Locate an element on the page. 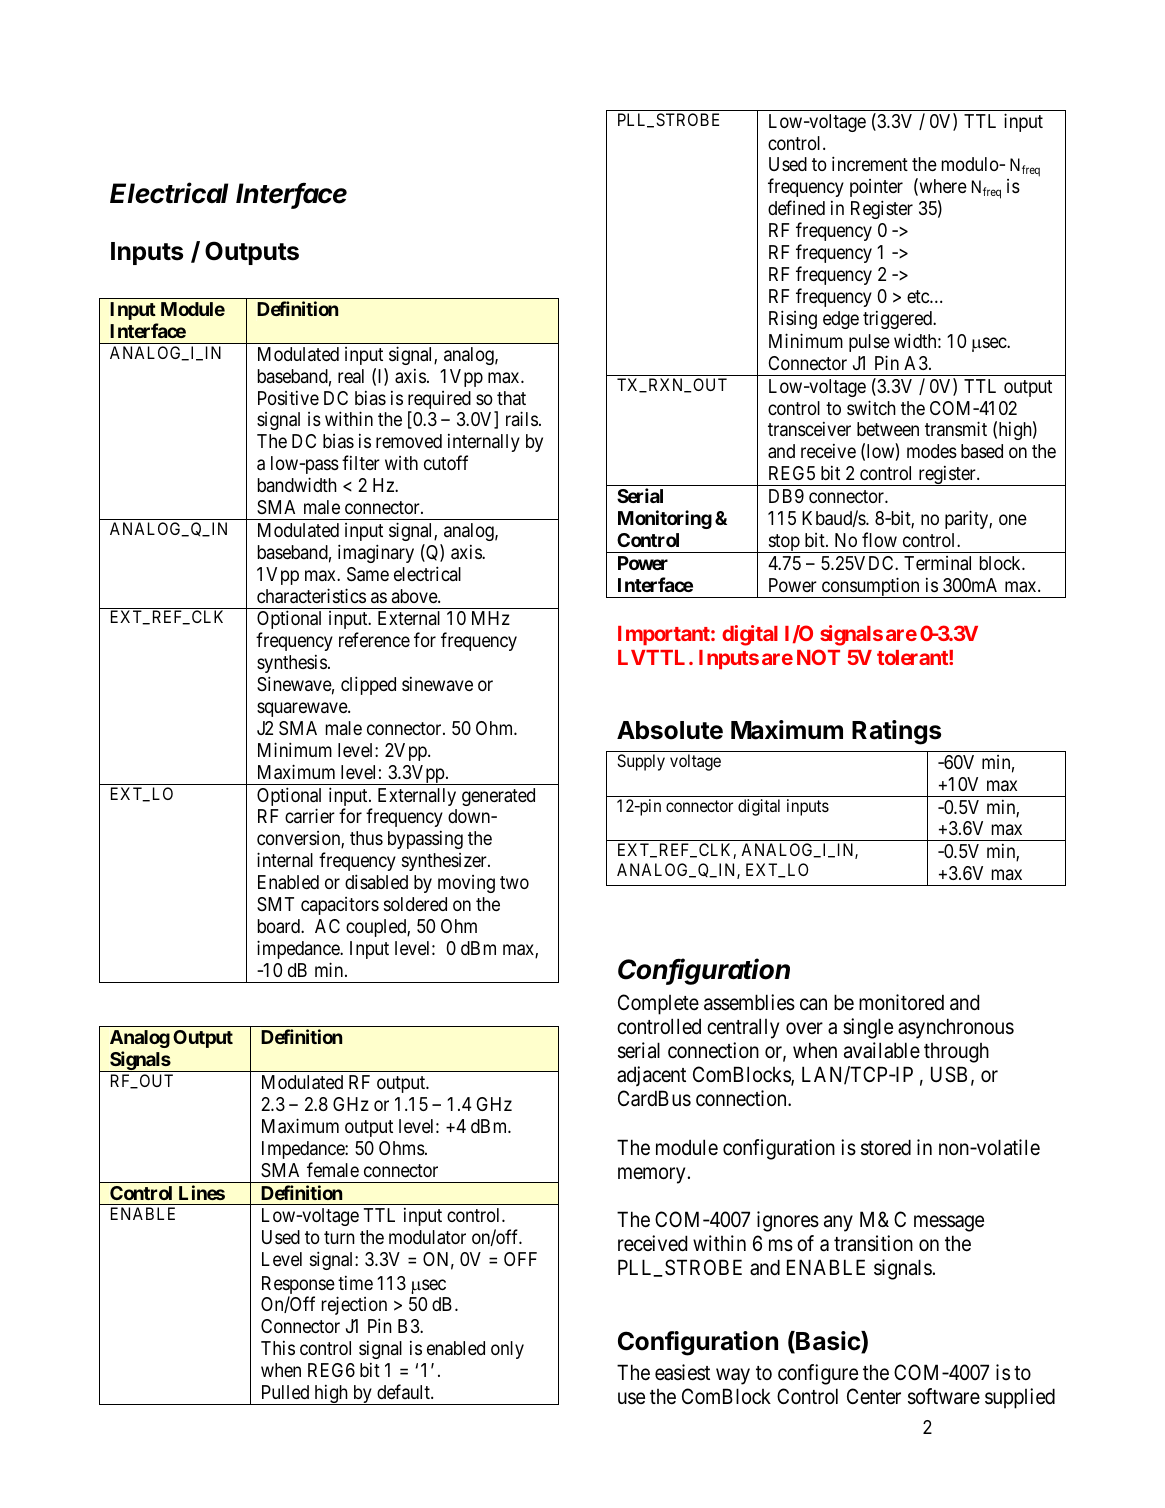  easiest is located at coordinates (682, 1372).
